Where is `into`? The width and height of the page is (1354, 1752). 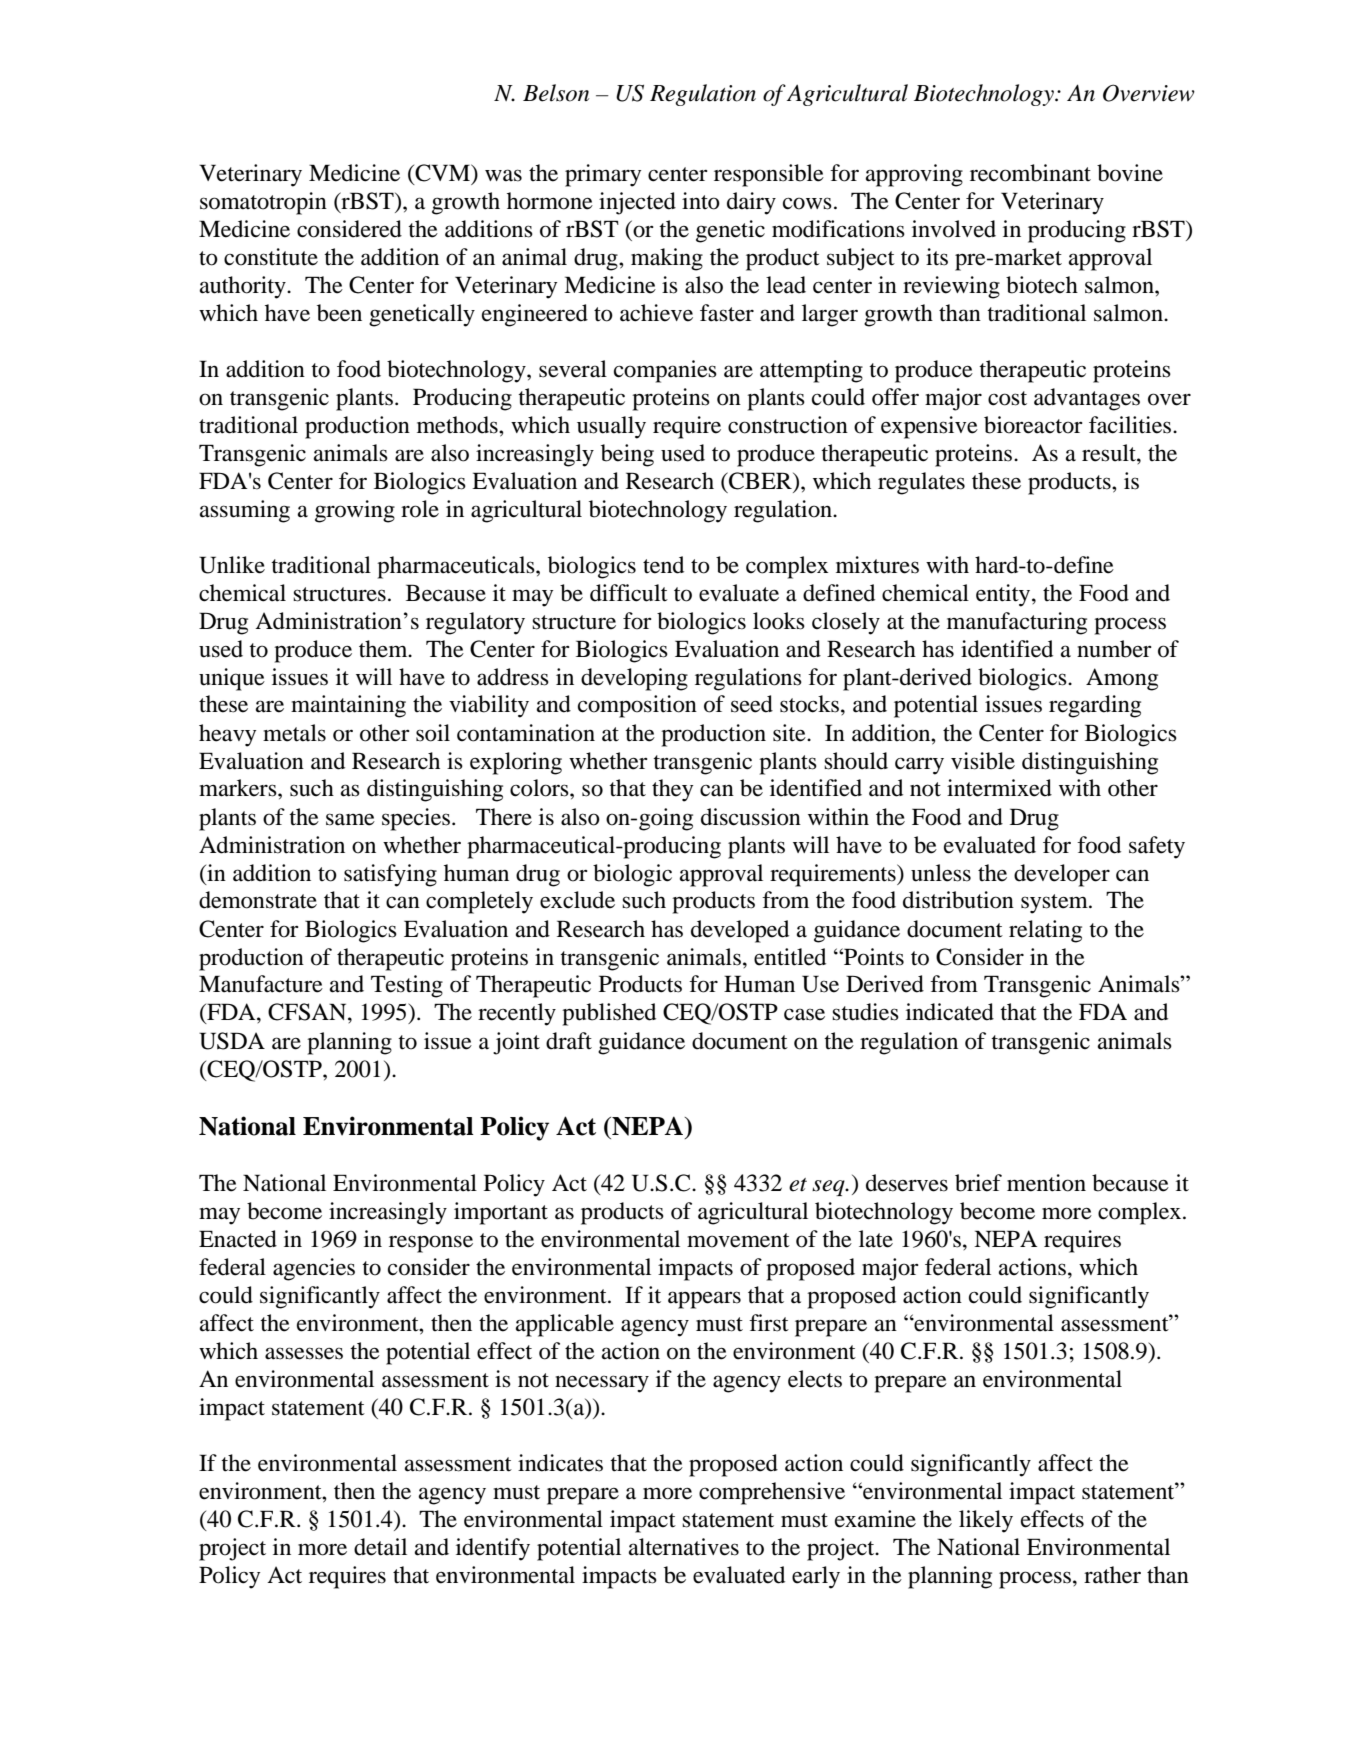
into is located at coordinates (701, 201).
